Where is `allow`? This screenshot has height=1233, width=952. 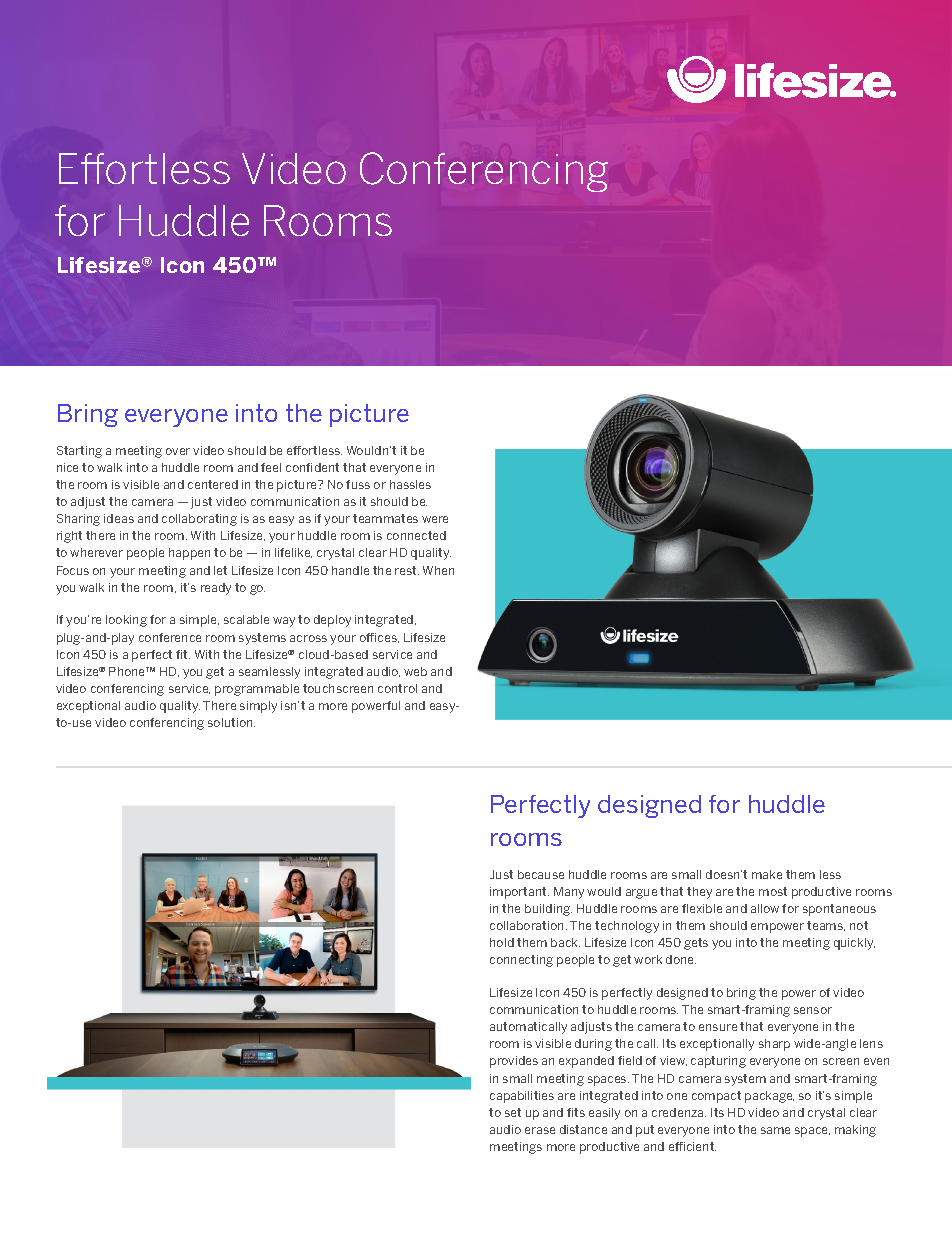 allow is located at coordinates (765, 908).
